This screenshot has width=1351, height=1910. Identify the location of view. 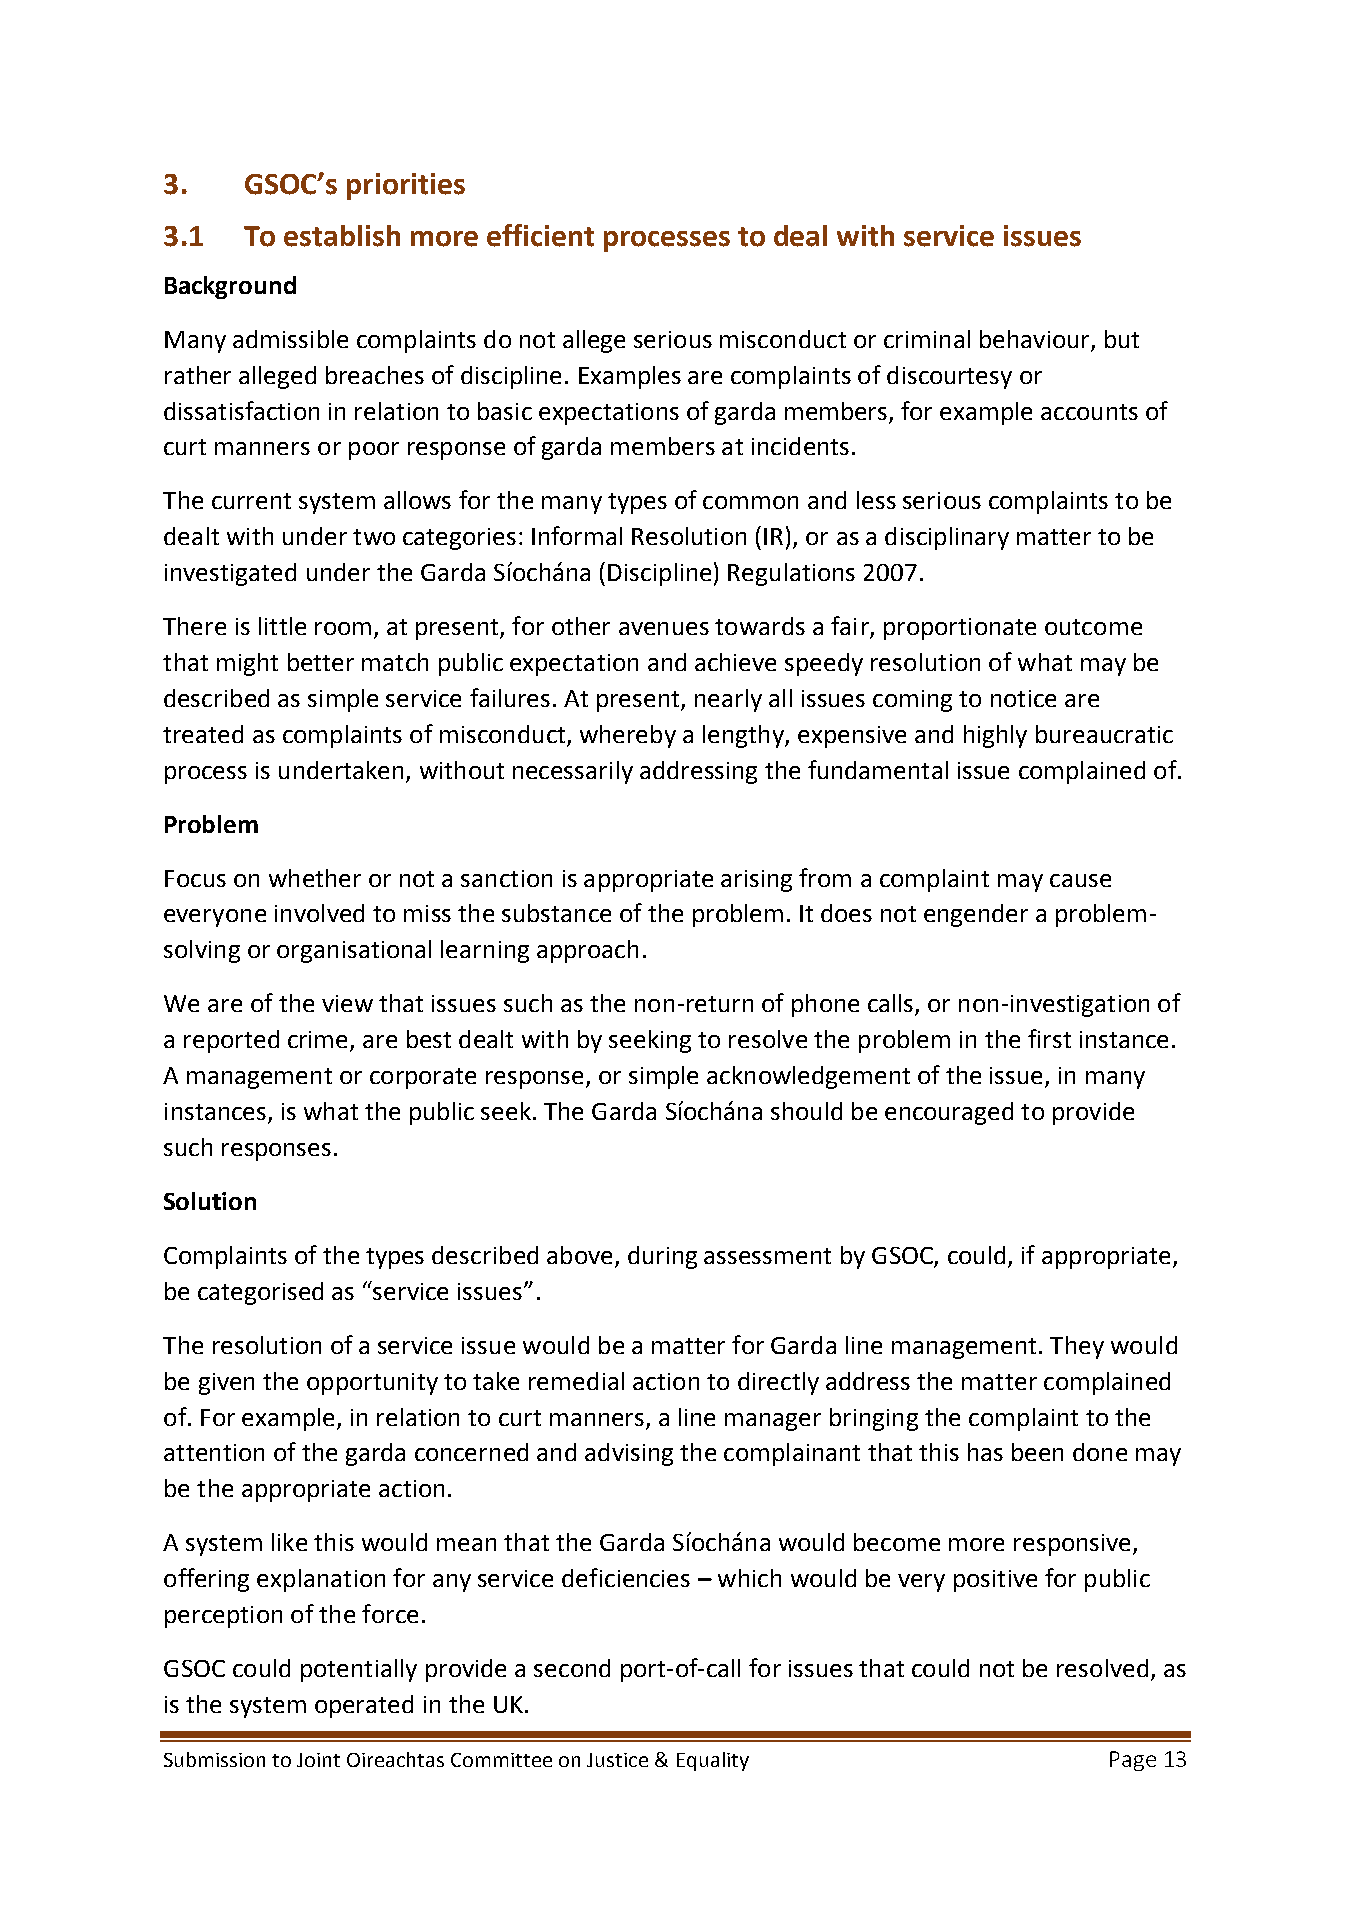
(347, 1003).
